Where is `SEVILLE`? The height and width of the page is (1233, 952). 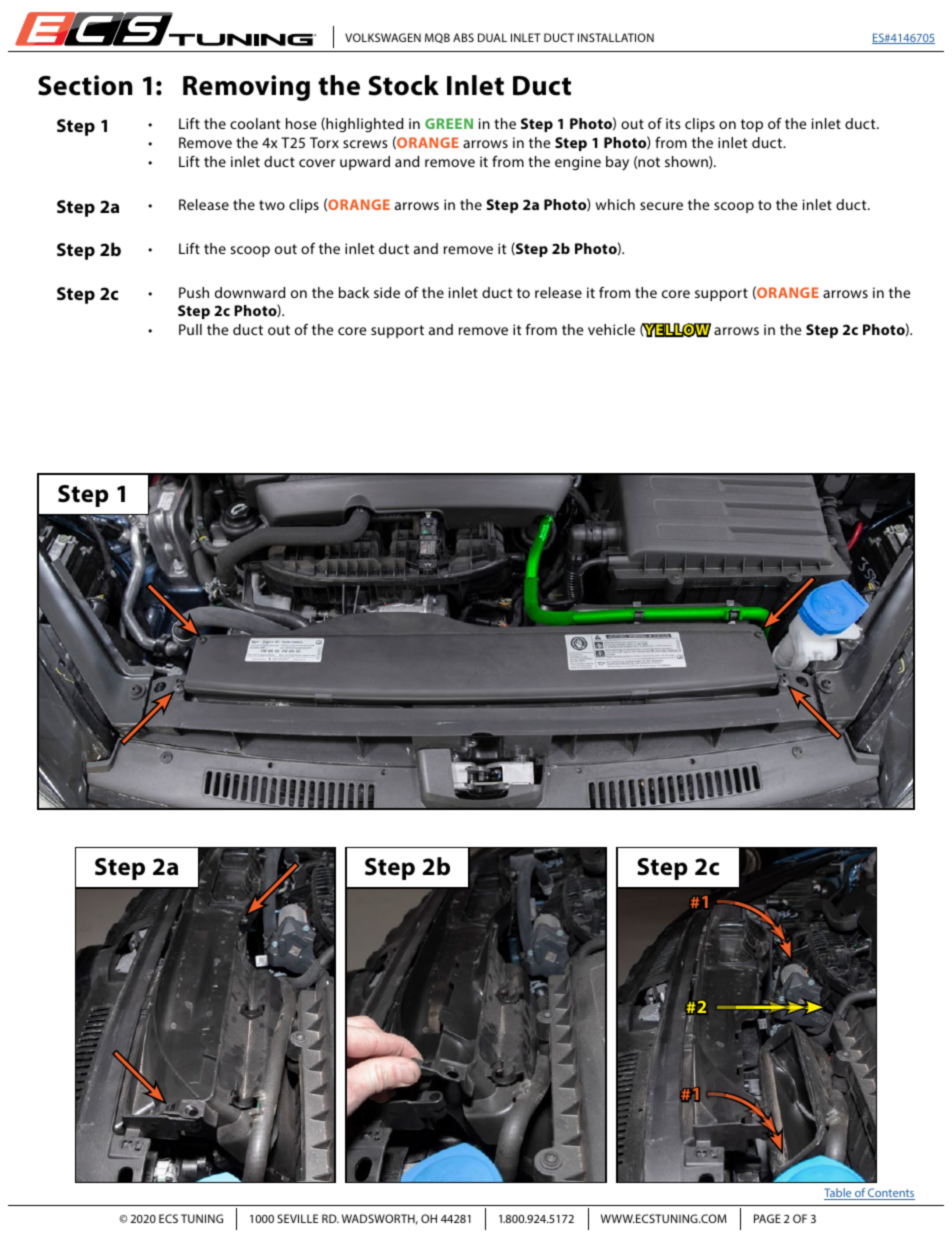 SEVILLE is located at coordinates (297, 1218).
